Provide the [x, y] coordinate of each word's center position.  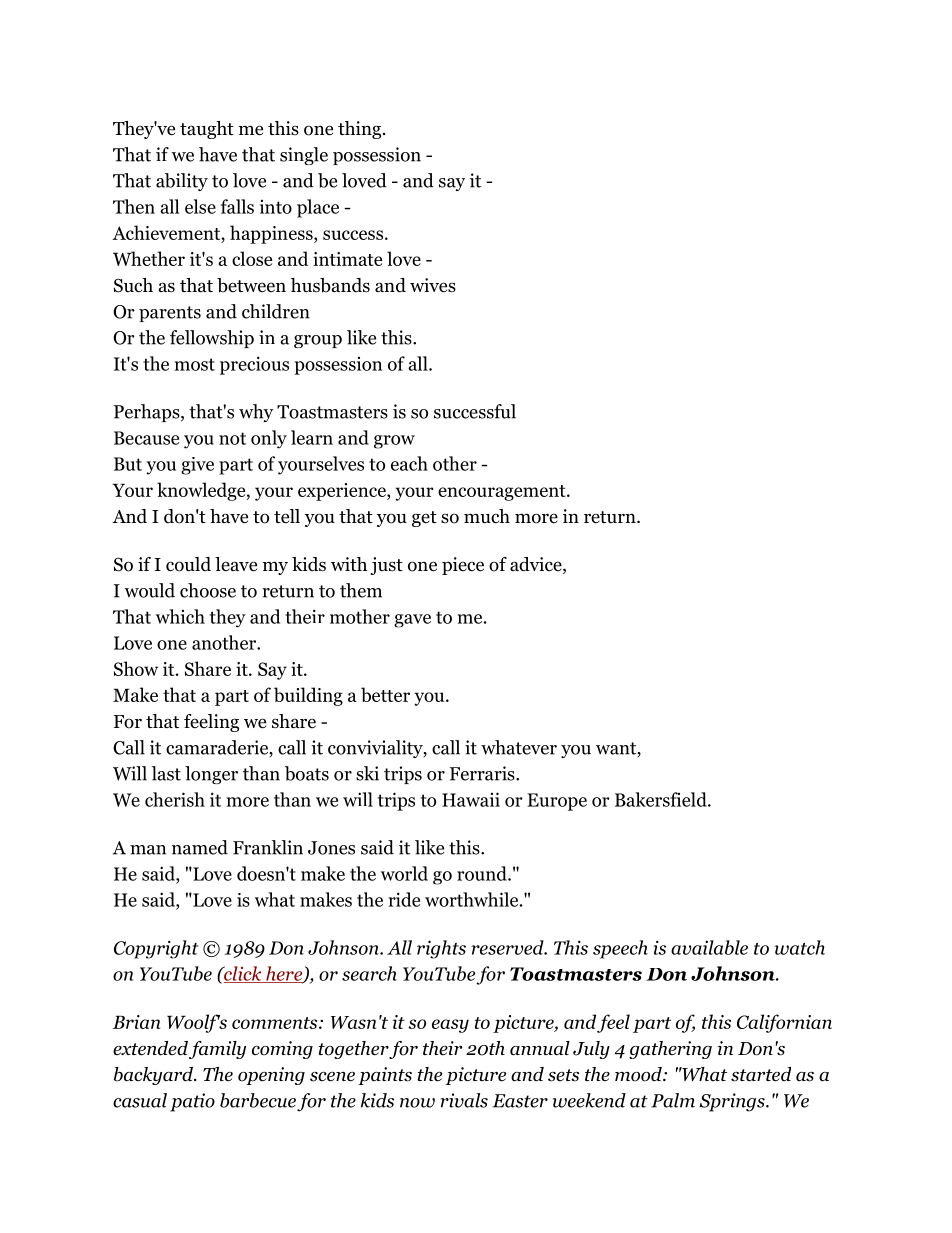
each [409, 463]
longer [211, 775]
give [197, 466]
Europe [557, 802]
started [761, 1074]
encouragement [503, 493]
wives [433, 285]
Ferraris [483, 773]
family [217, 1050]
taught [207, 130]
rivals [464, 1100]
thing [361, 130]
